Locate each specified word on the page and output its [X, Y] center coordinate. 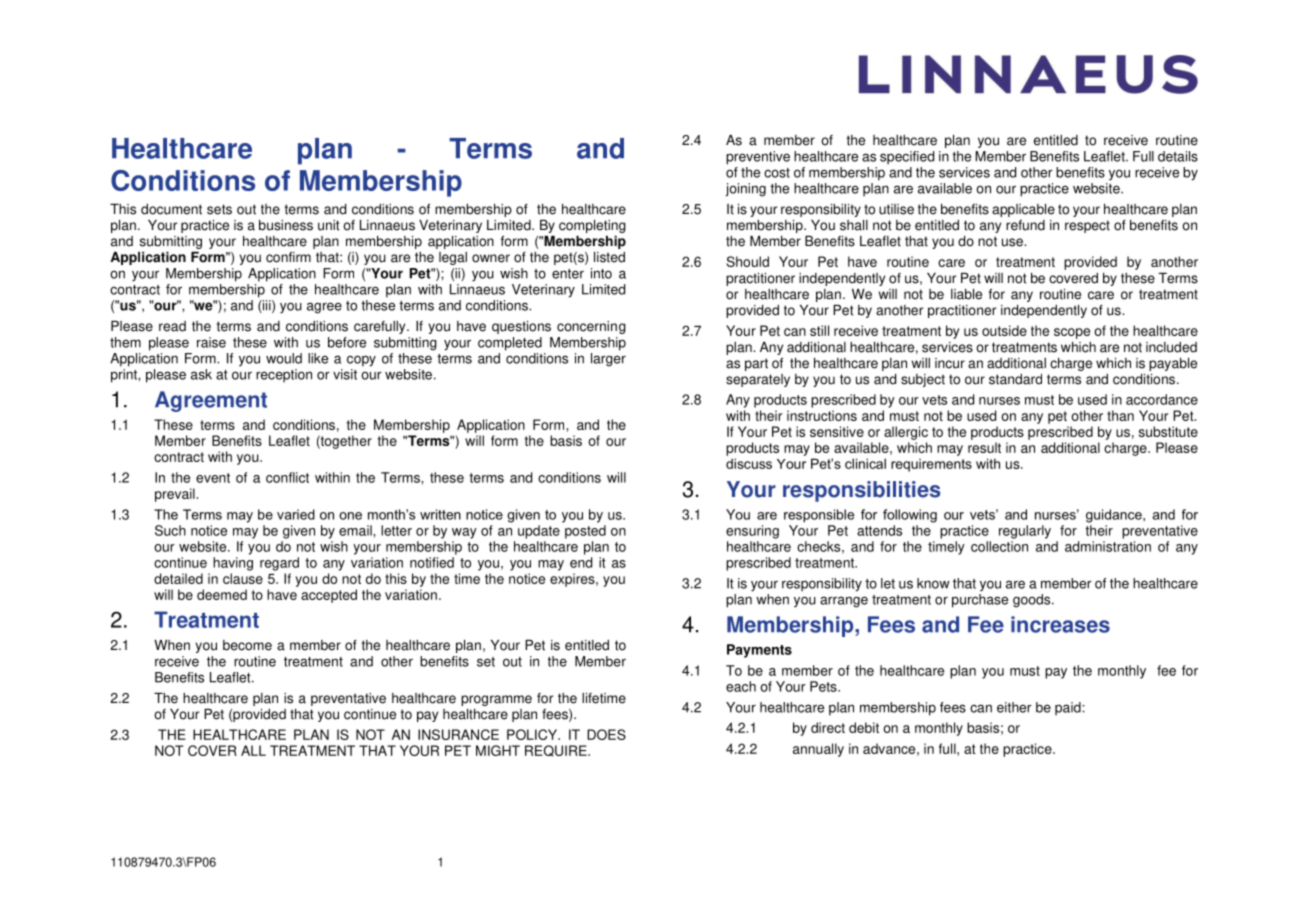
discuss [749, 463]
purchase [980, 601]
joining [746, 190]
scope [1072, 333]
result [984, 447]
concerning [591, 327]
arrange [844, 602]
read [172, 326]
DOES [606, 734]
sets [219, 209]
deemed [222, 594]
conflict [287, 477]
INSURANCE [458, 734]
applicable [1023, 210]
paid [1069, 709]
